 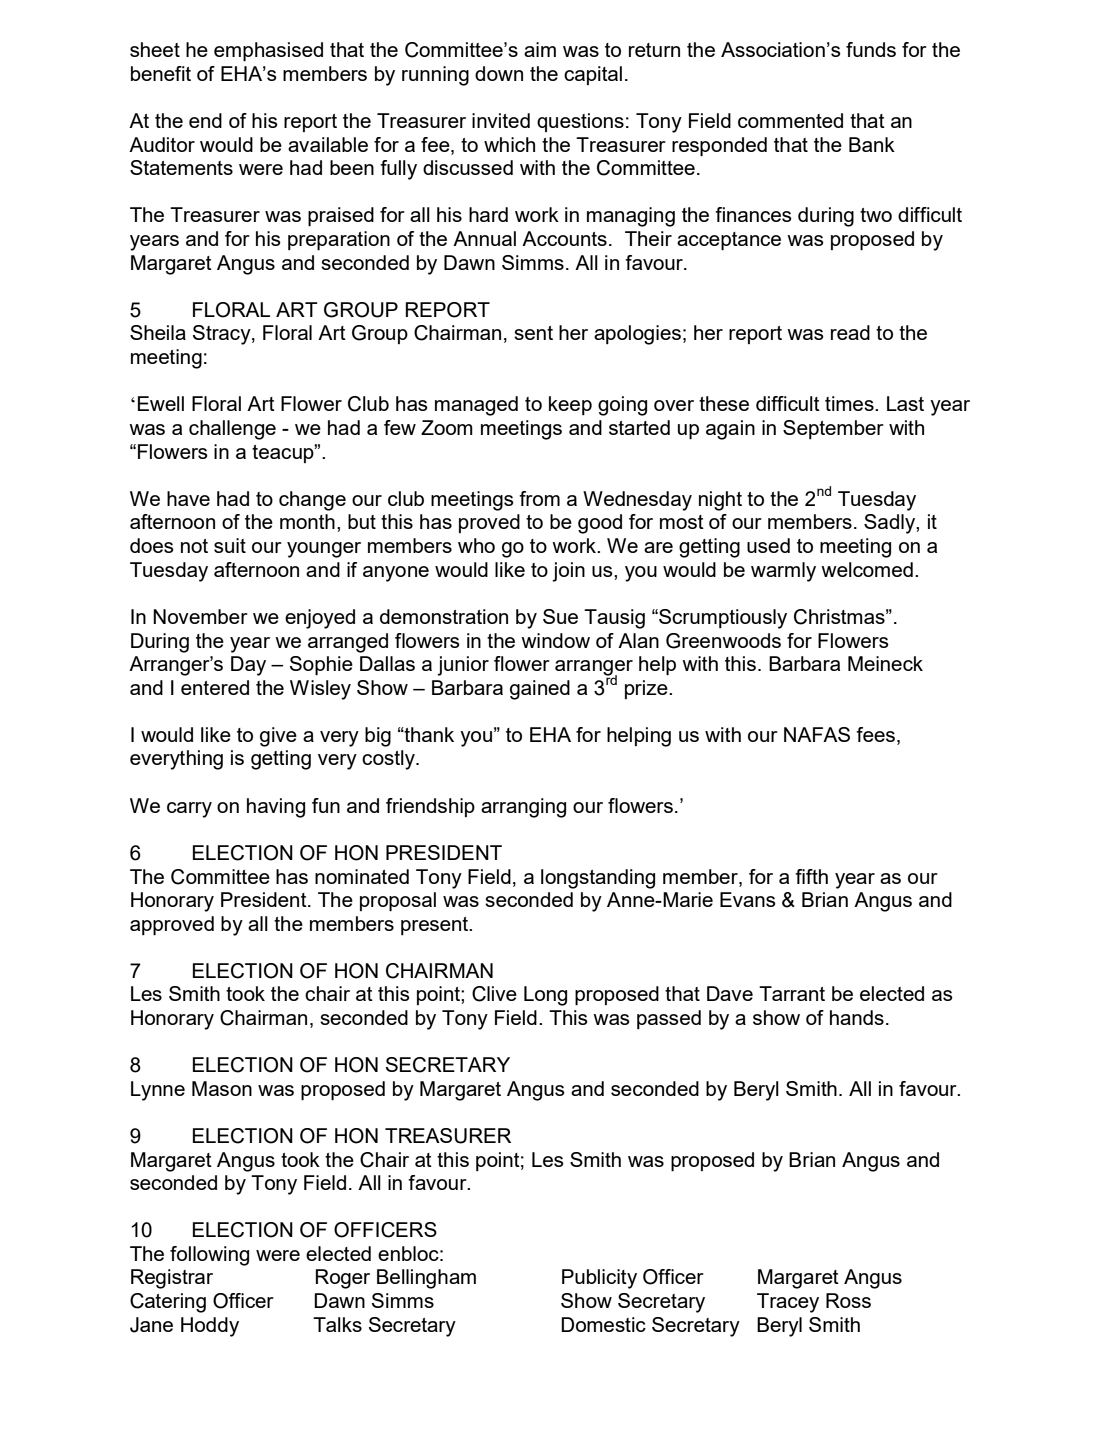 What do you see at coordinates (494, 994) in the screenshot?
I see `Clive` at bounding box center [494, 994].
